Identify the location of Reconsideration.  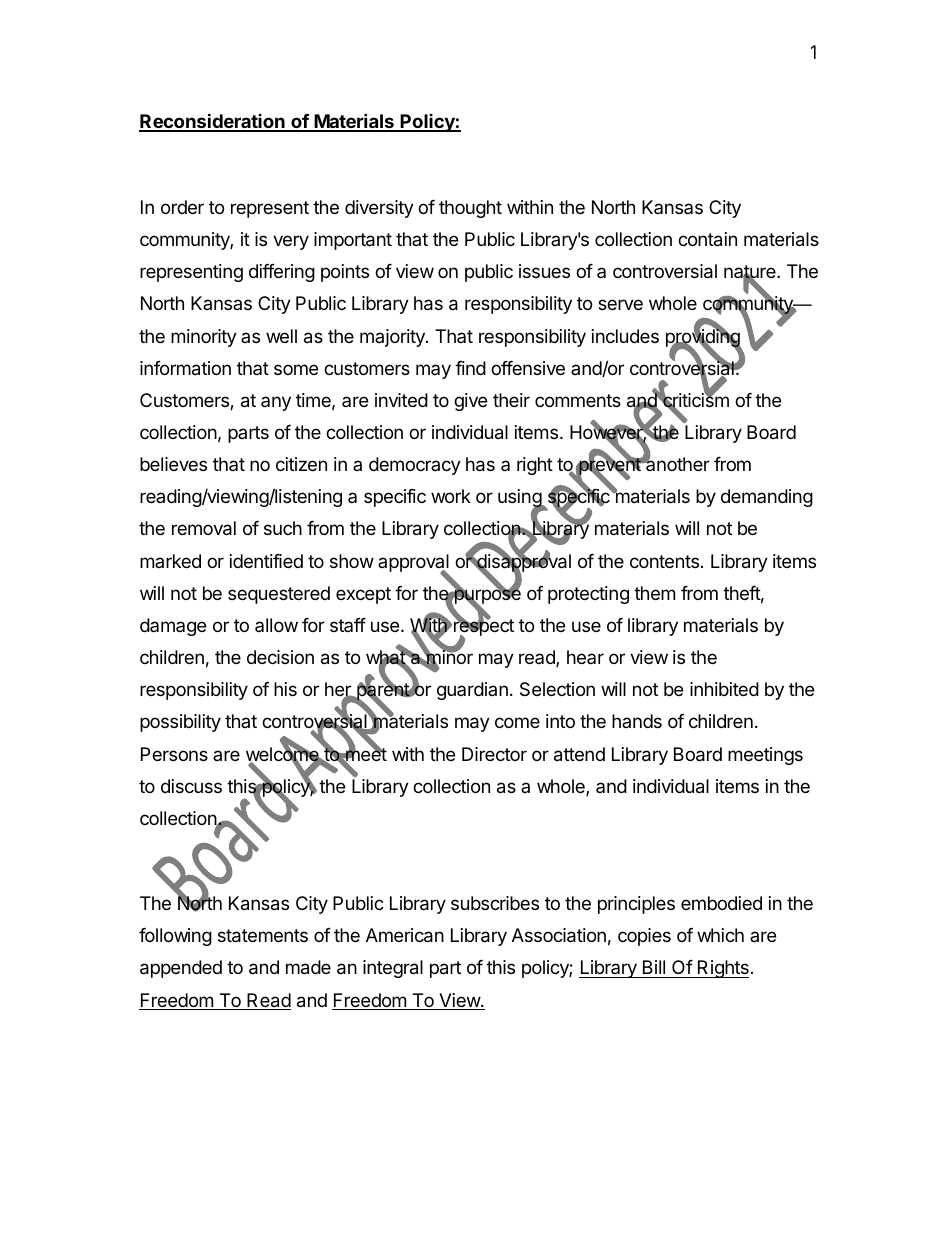
(213, 122).
